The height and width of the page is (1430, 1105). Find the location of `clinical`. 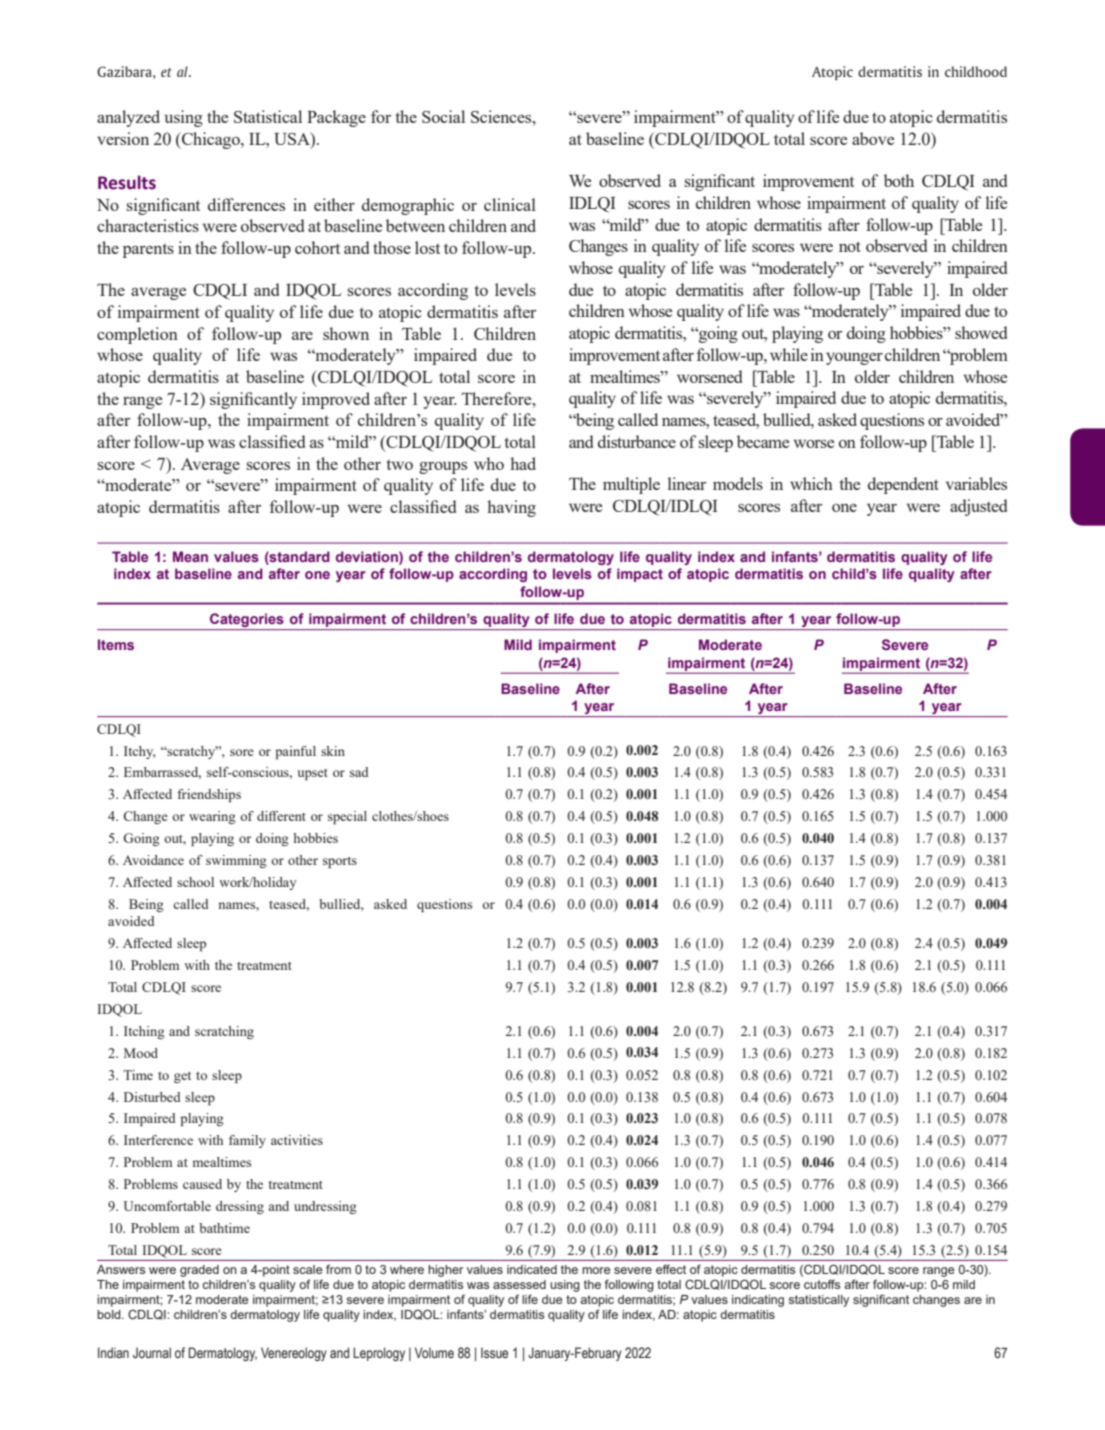

clinical is located at coordinates (510, 204).
